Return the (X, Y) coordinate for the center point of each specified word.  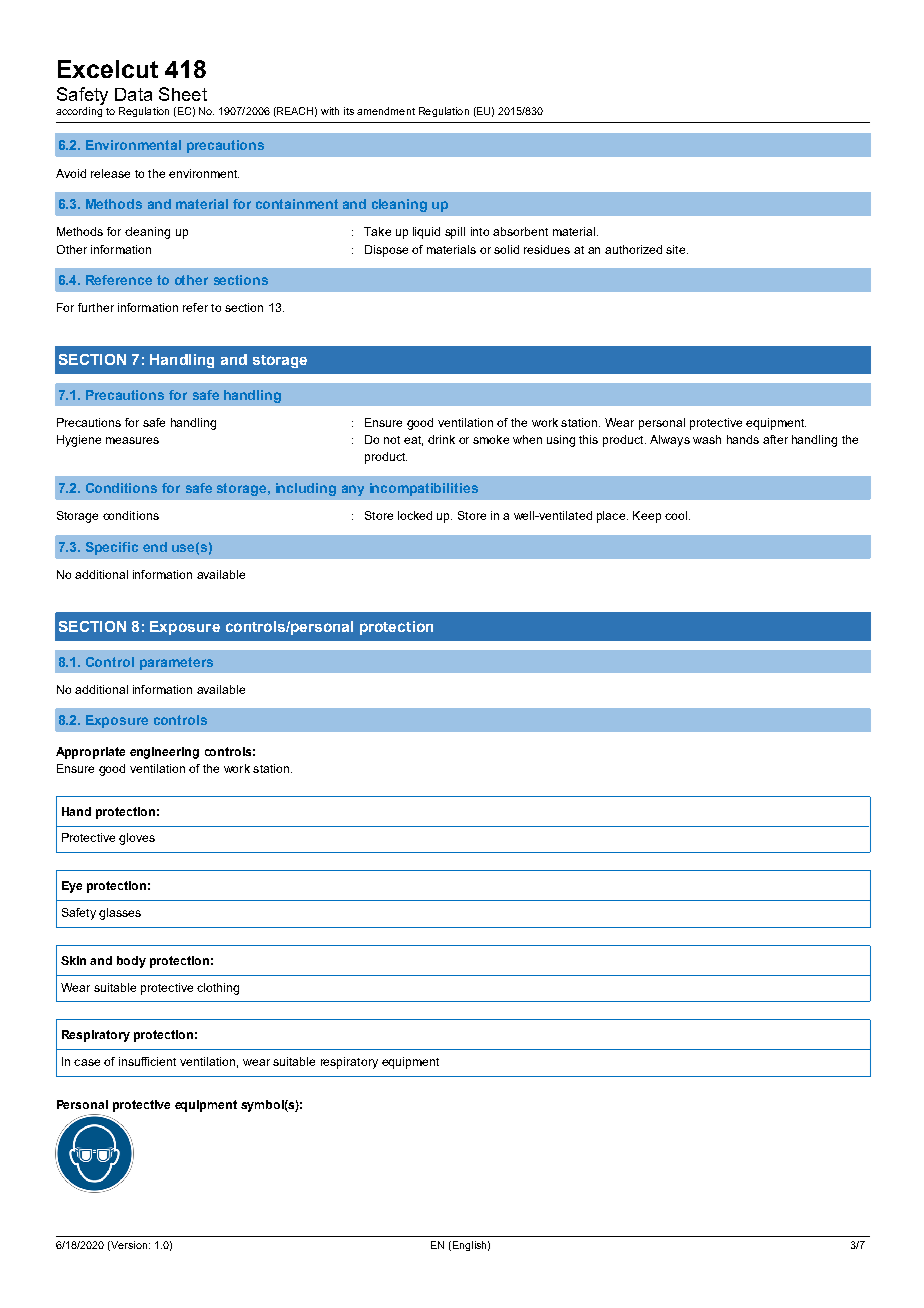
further (96, 307)
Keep (647, 517)
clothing (218, 989)
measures (132, 440)
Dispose (386, 251)
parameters (176, 663)
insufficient (147, 1061)
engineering (164, 753)
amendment (386, 111)
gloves (137, 839)
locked (415, 515)
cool (676, 515)
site (677, 249)
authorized (633, 249)
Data (133, 94)
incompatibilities (424, 489)
